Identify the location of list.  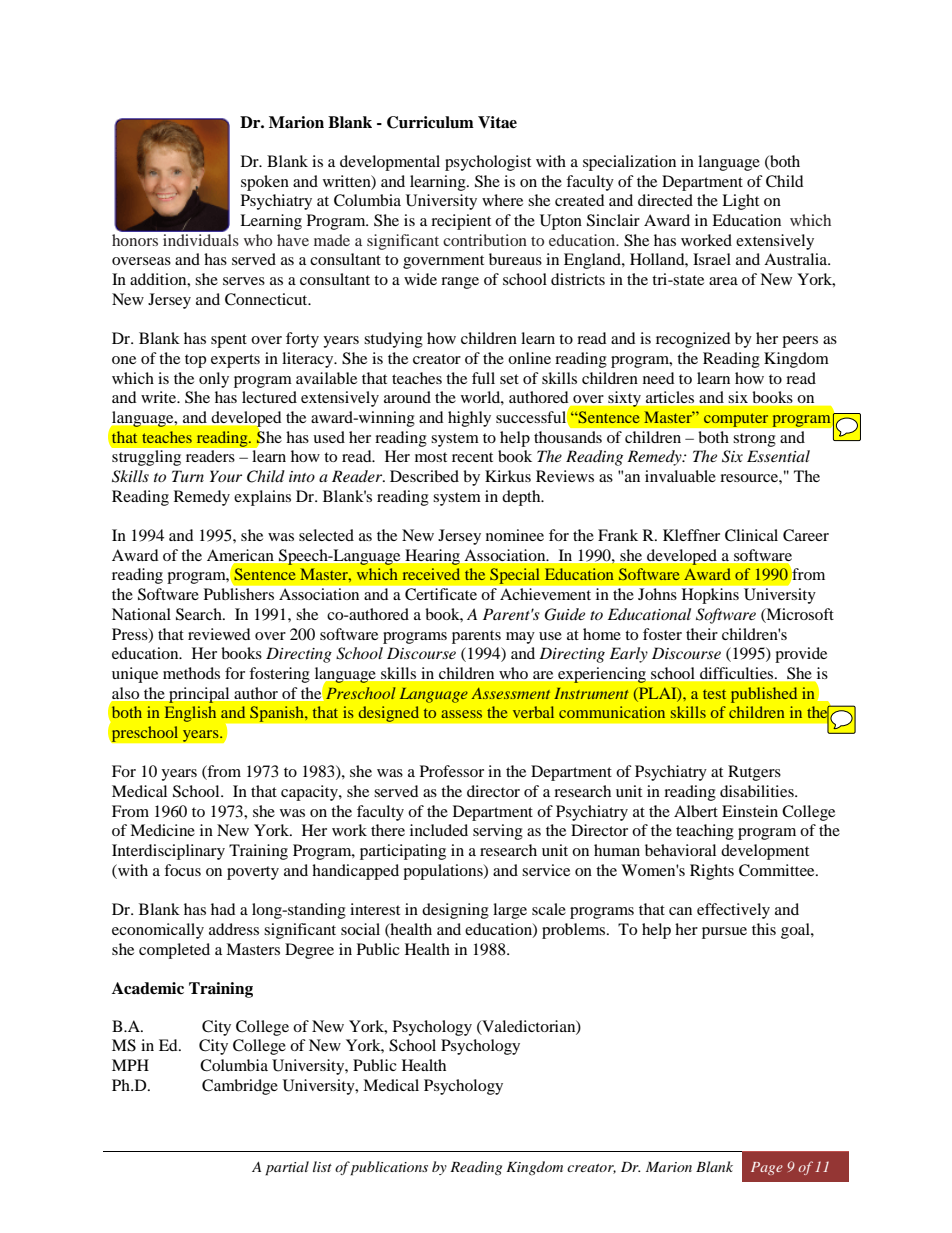
(322, 1166).
